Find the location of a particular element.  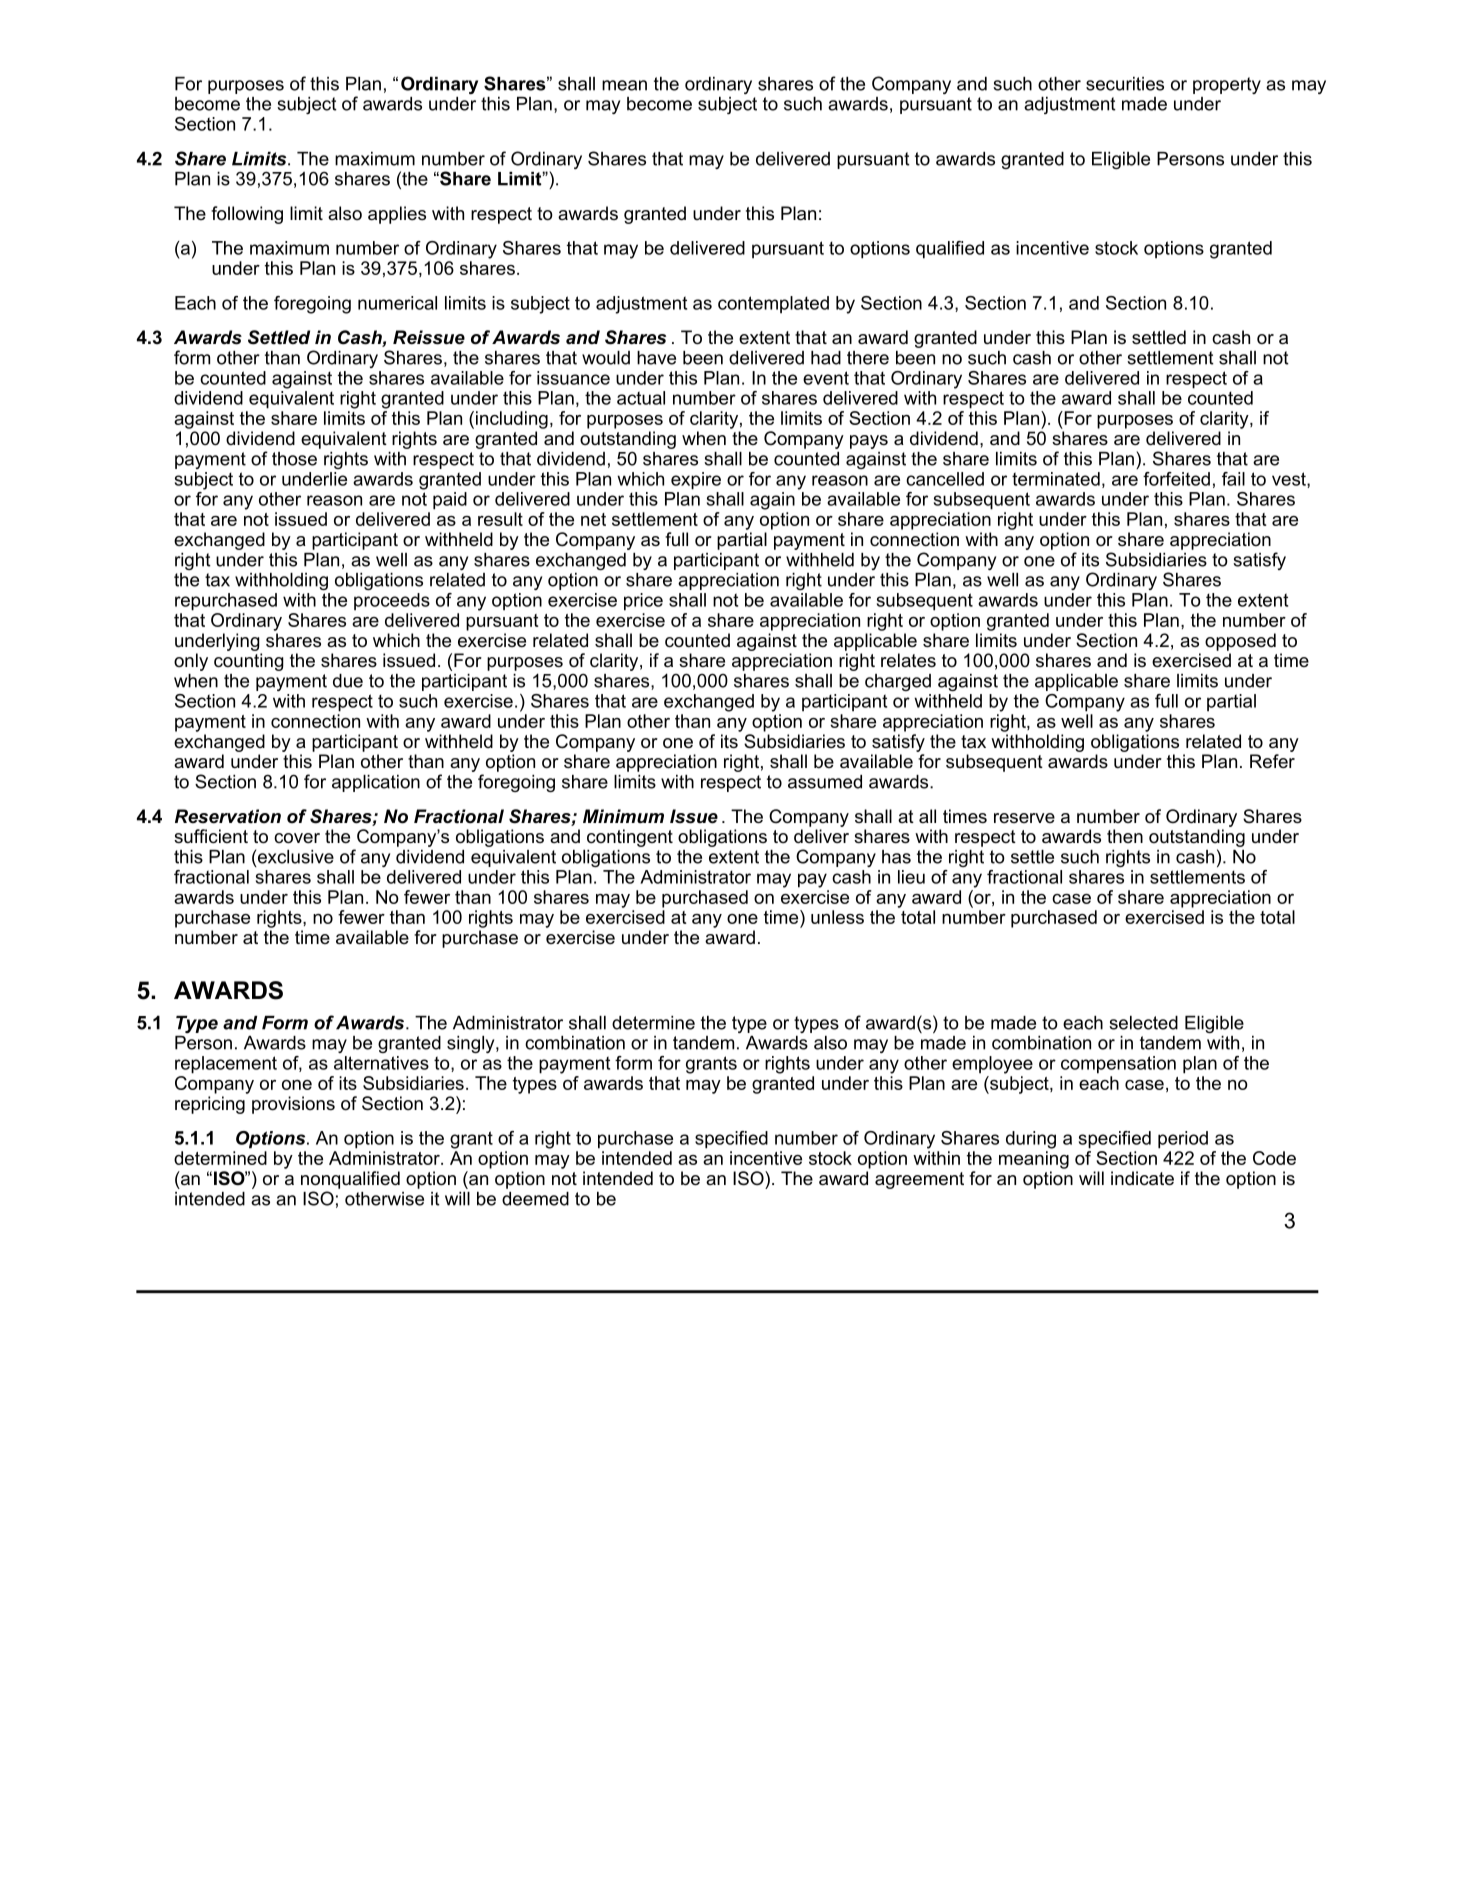

provisions is located at coordinates (293, 1105).
